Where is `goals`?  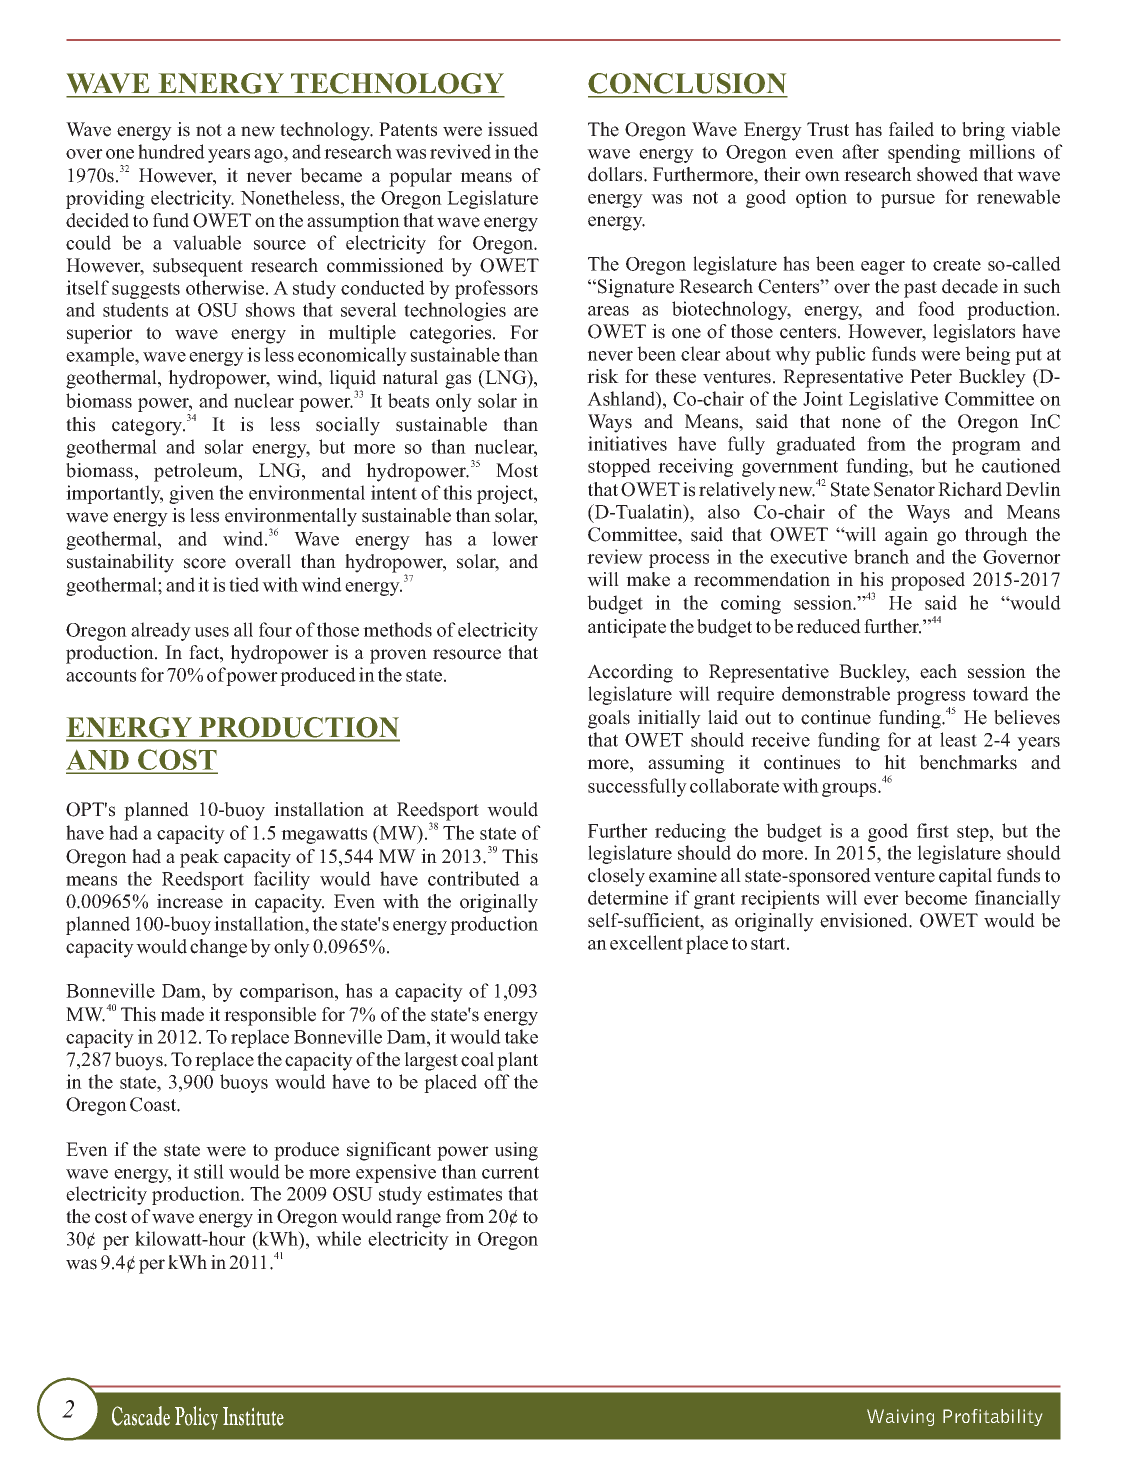
goals is located at coordinates (609, 719).
